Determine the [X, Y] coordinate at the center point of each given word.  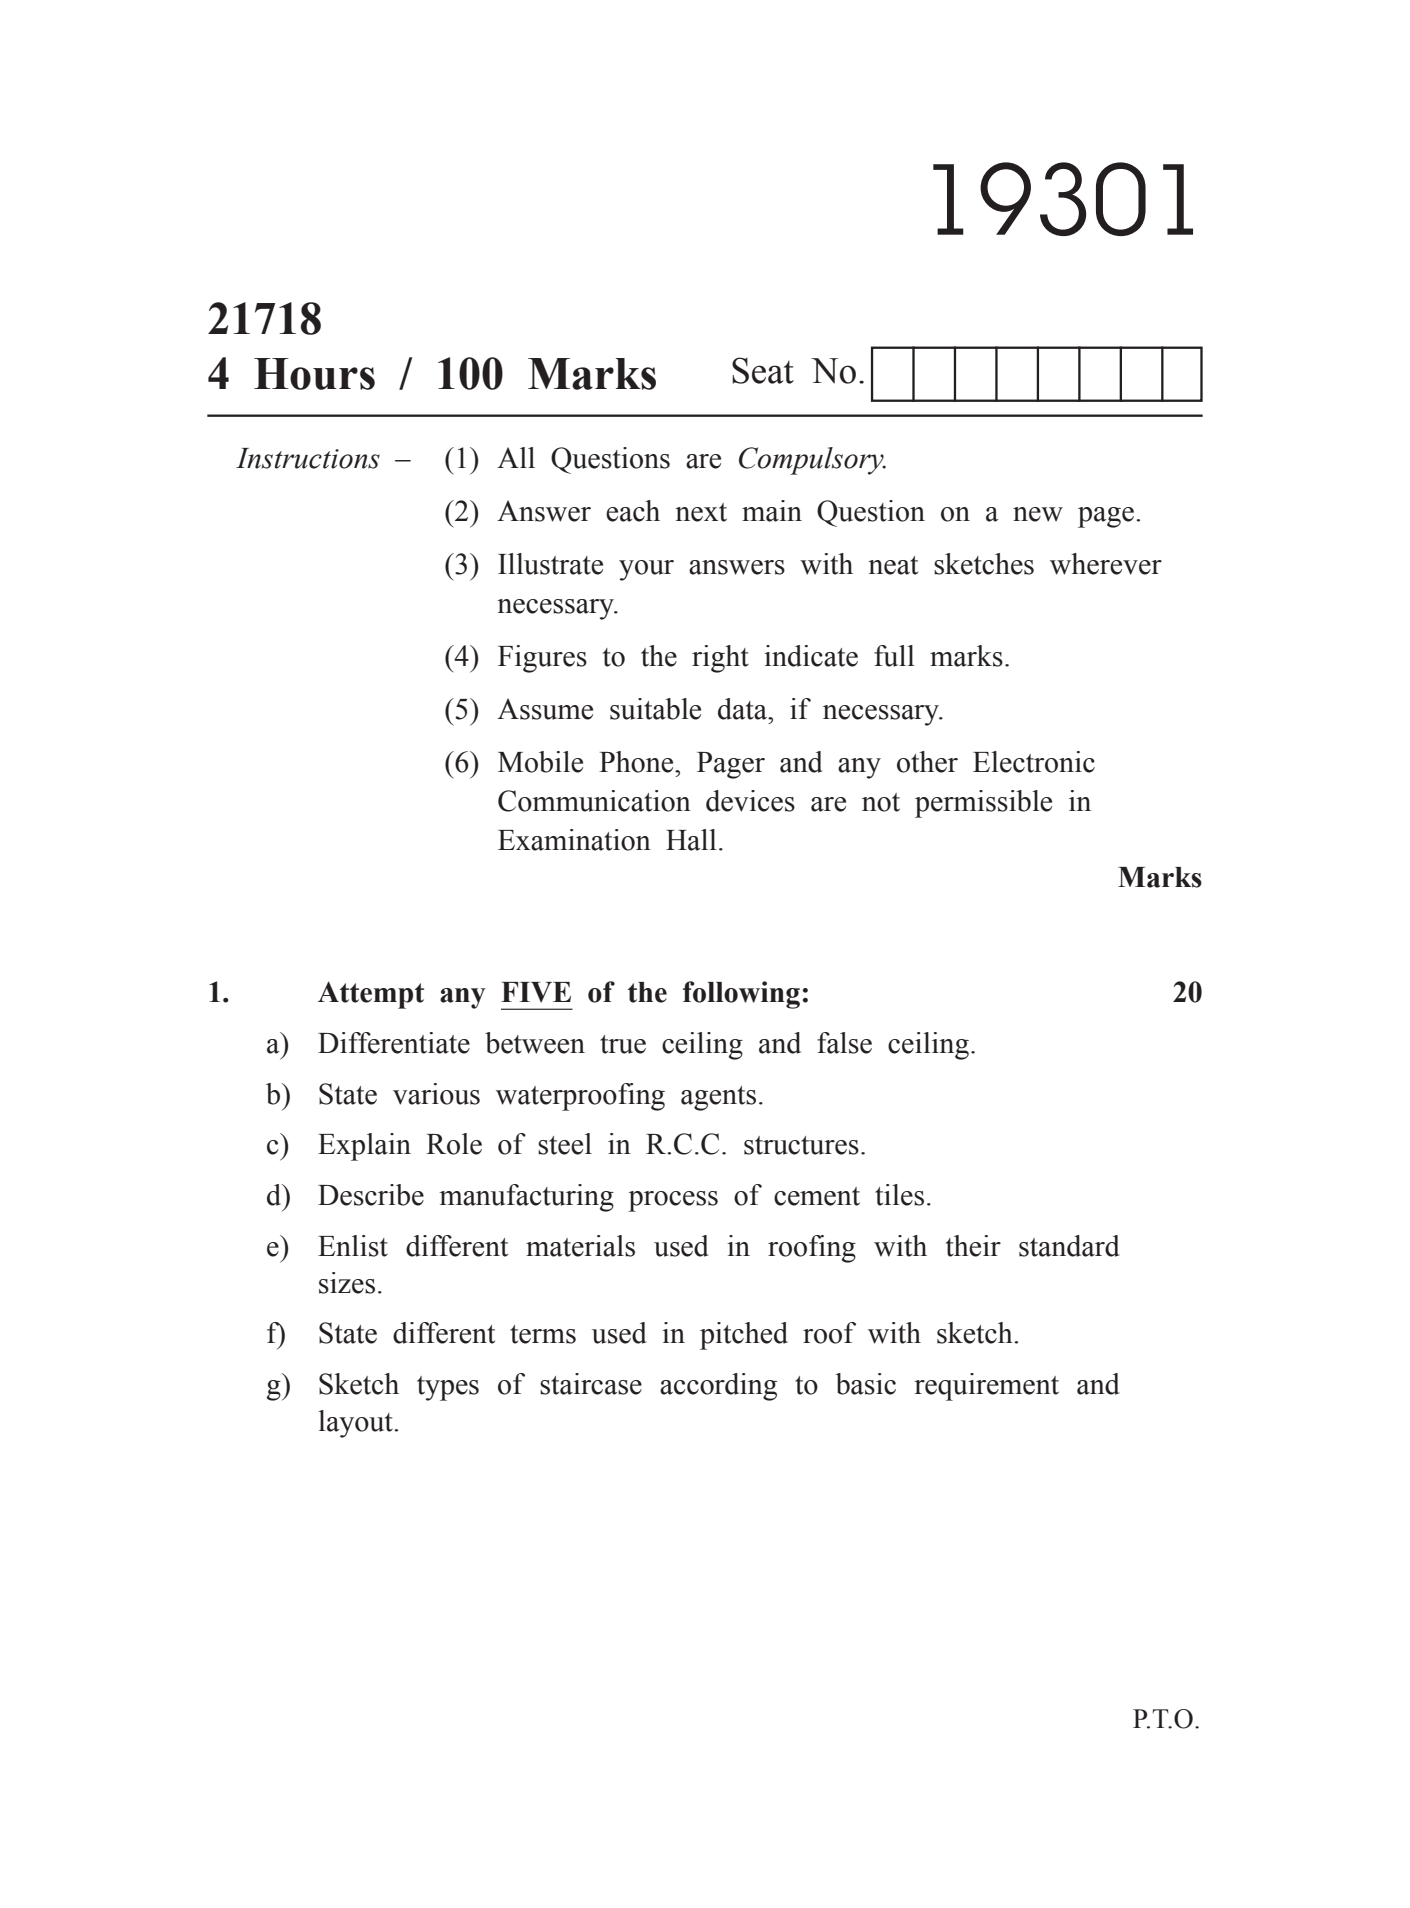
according [718, 1387]
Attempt [371, 995]
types [448, 1388]
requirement [986, 1387]
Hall [691, 840]
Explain [364, 1147]
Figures [542, 659]
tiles [899, 1195]
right [720, 659]
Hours [314, 374]
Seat [763, 370]
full [894, 656]
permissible [983, 804]
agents [718, 1098]
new [1038, 514]
